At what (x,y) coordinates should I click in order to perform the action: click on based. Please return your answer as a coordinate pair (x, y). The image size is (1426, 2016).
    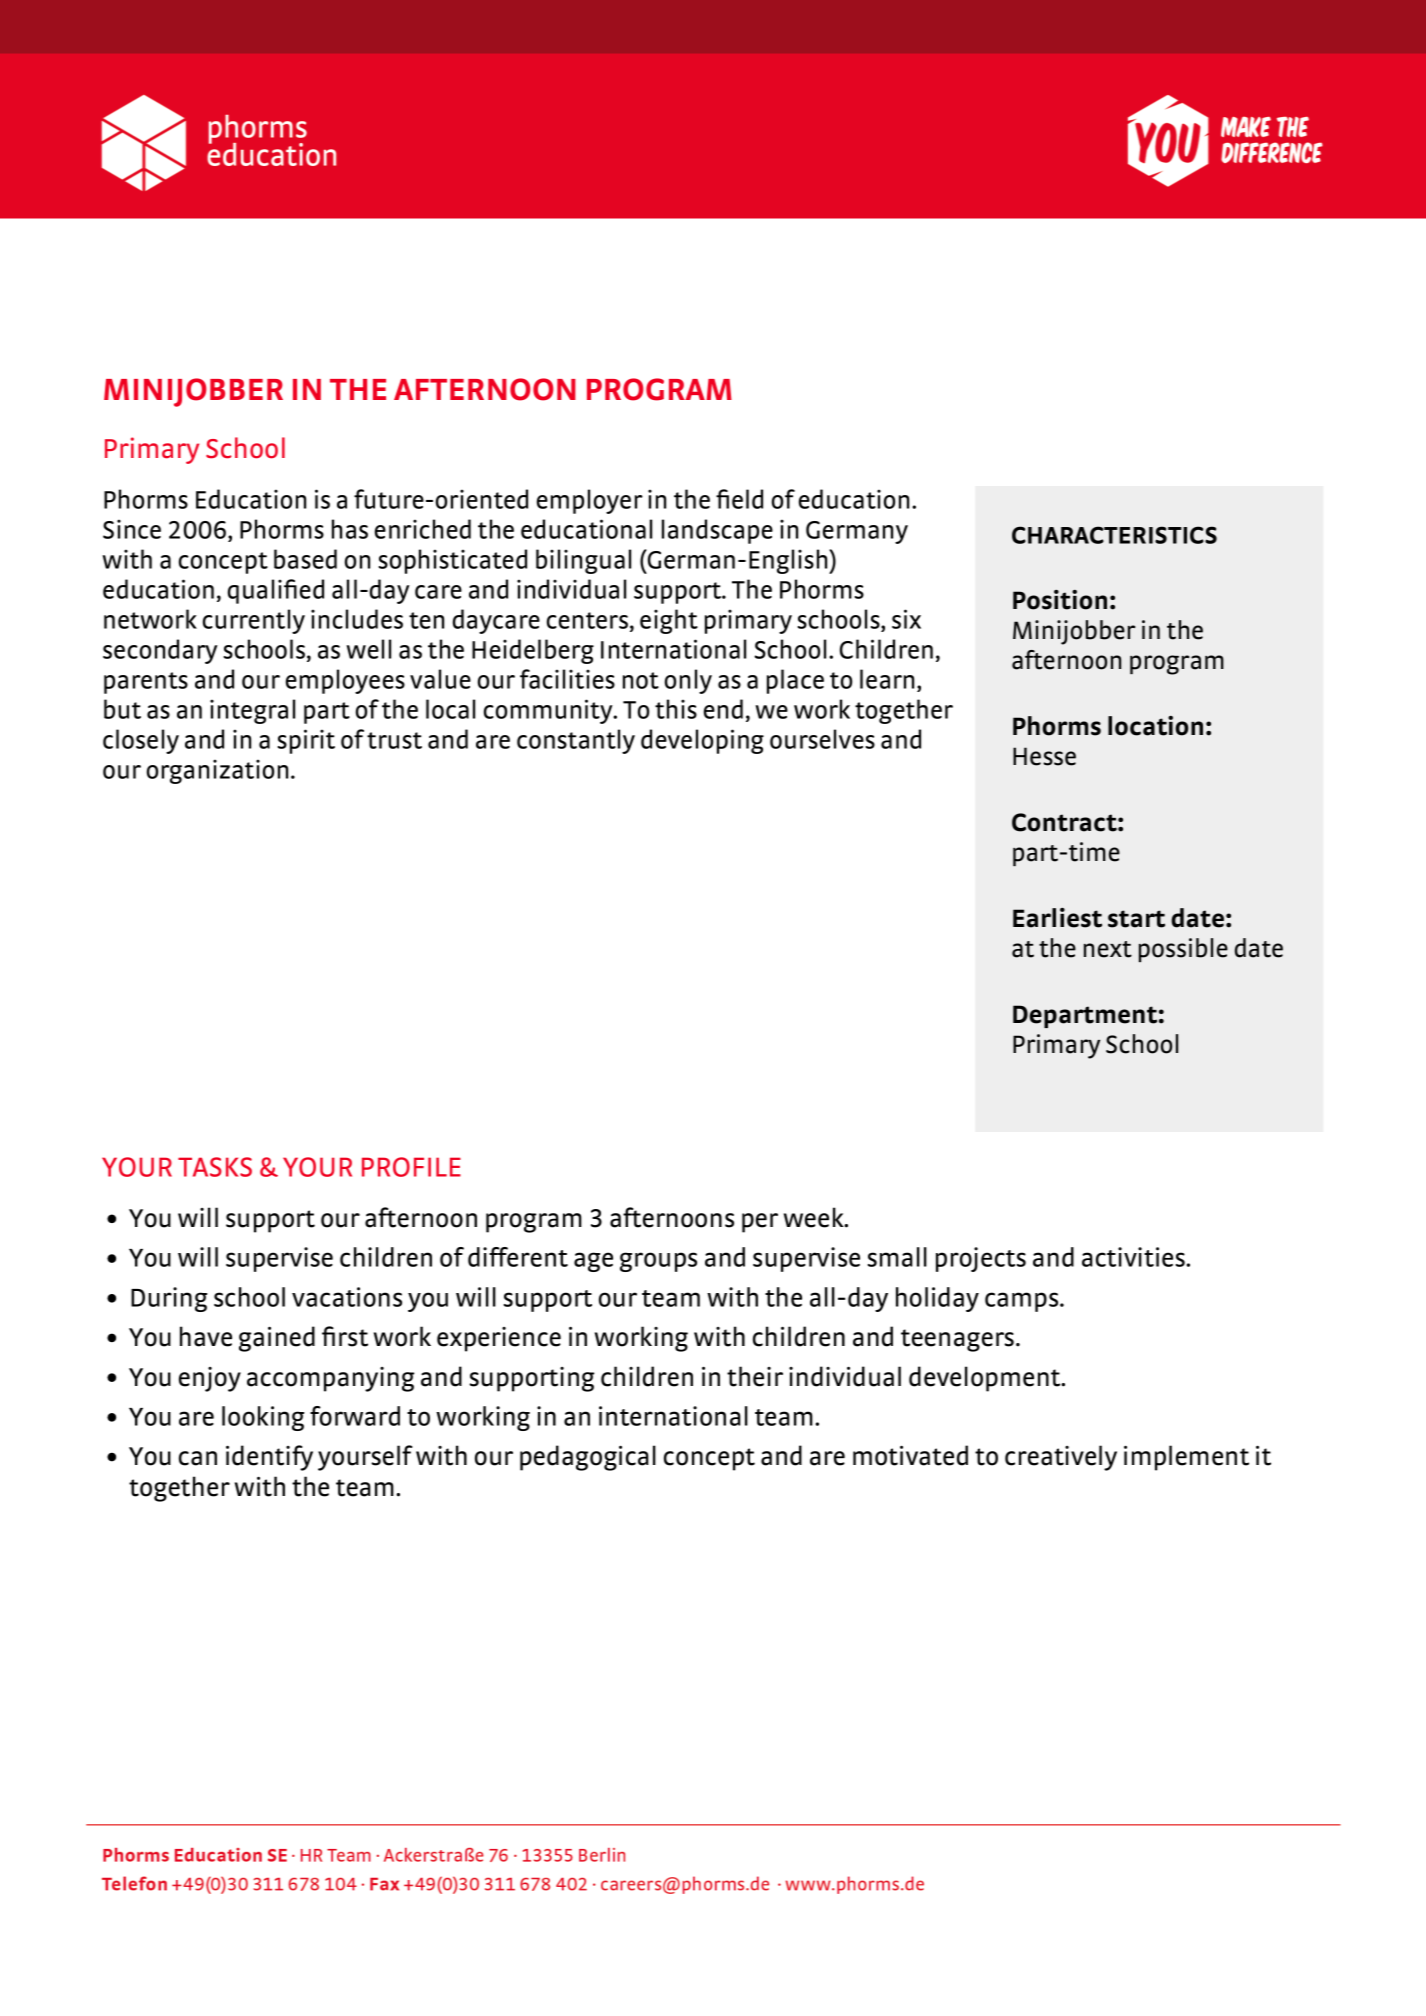
    Looking at the image, I should click on (305, 559).
